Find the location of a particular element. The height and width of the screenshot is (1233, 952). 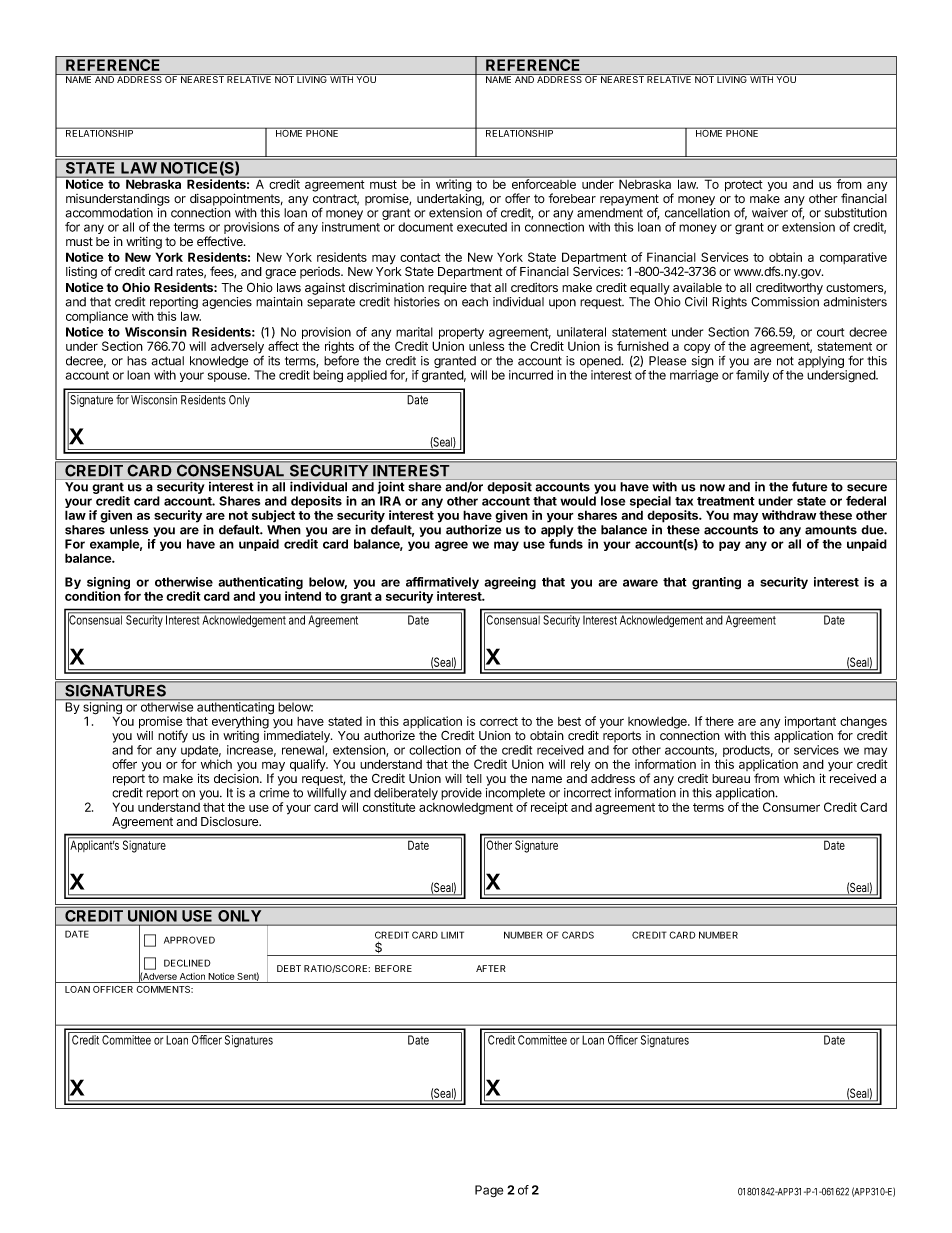

AFTER is located at coordinates (491, 968).
